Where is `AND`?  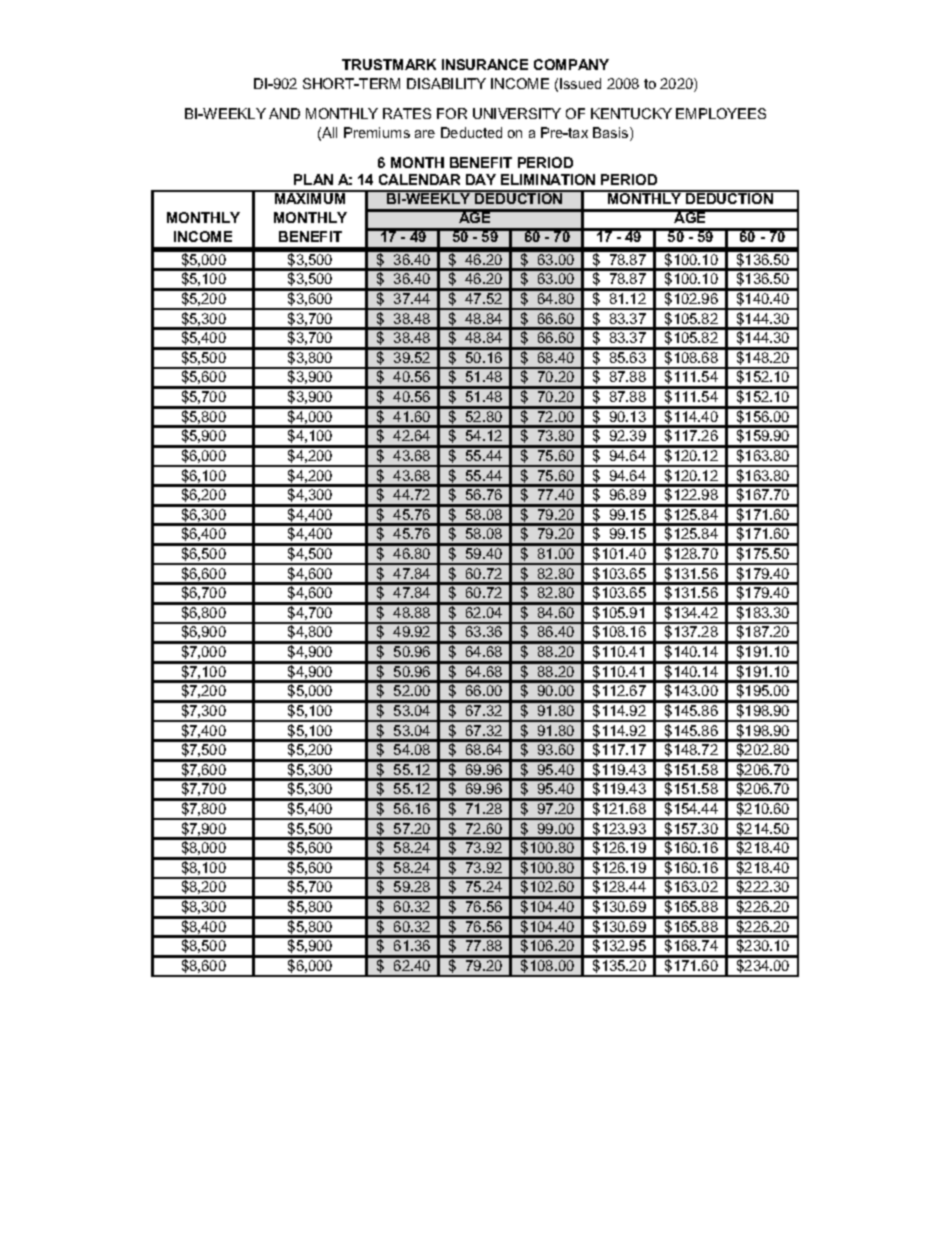
AND is located at coordinates (284, 113).
